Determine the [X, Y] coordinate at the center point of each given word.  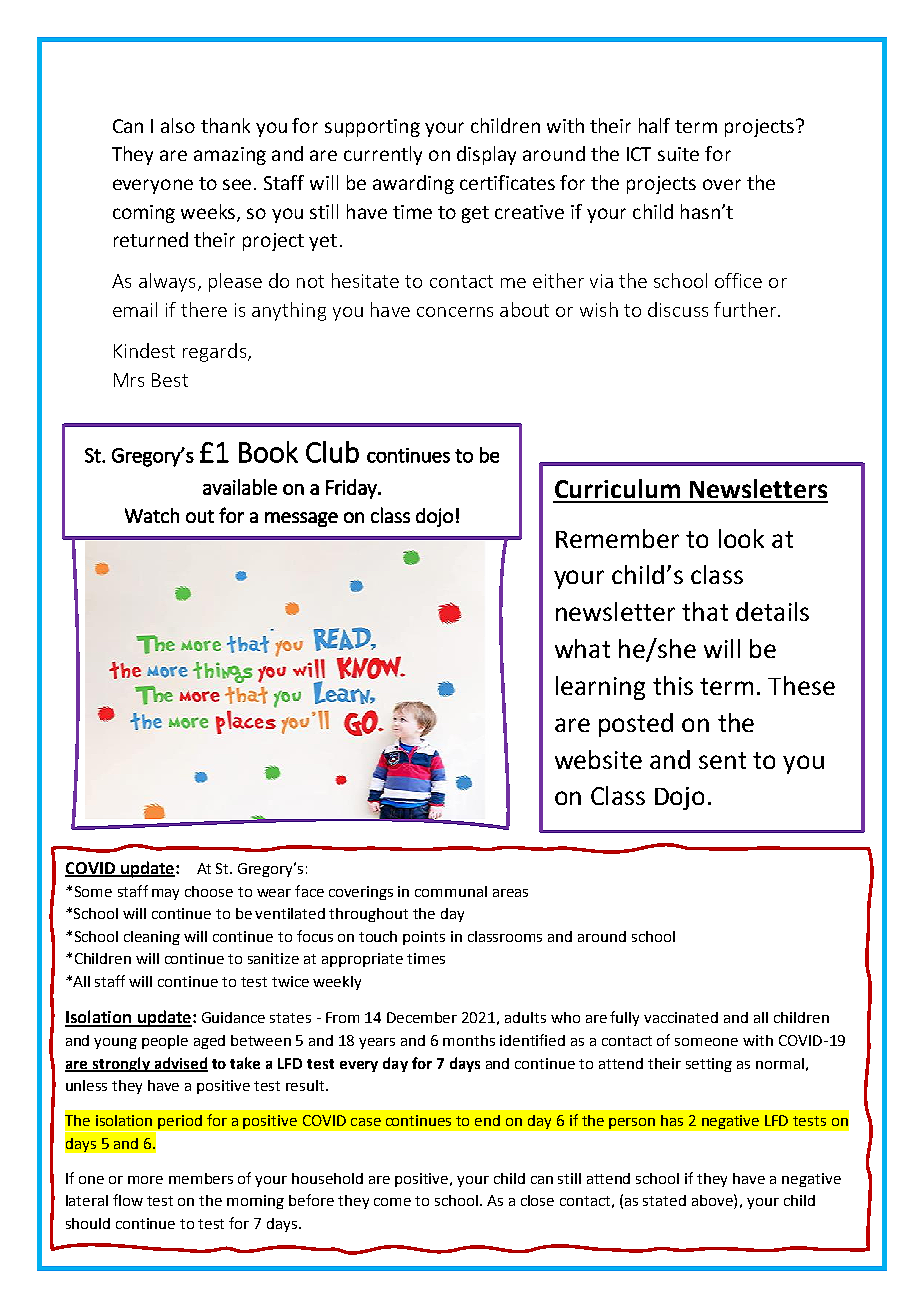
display [486, 155]
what [582, 648]
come [392, 1202]
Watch [152, 515]
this [673, 685]
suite [678, 154]
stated [664, 1200]
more [145, 1180]
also [178, 125]
